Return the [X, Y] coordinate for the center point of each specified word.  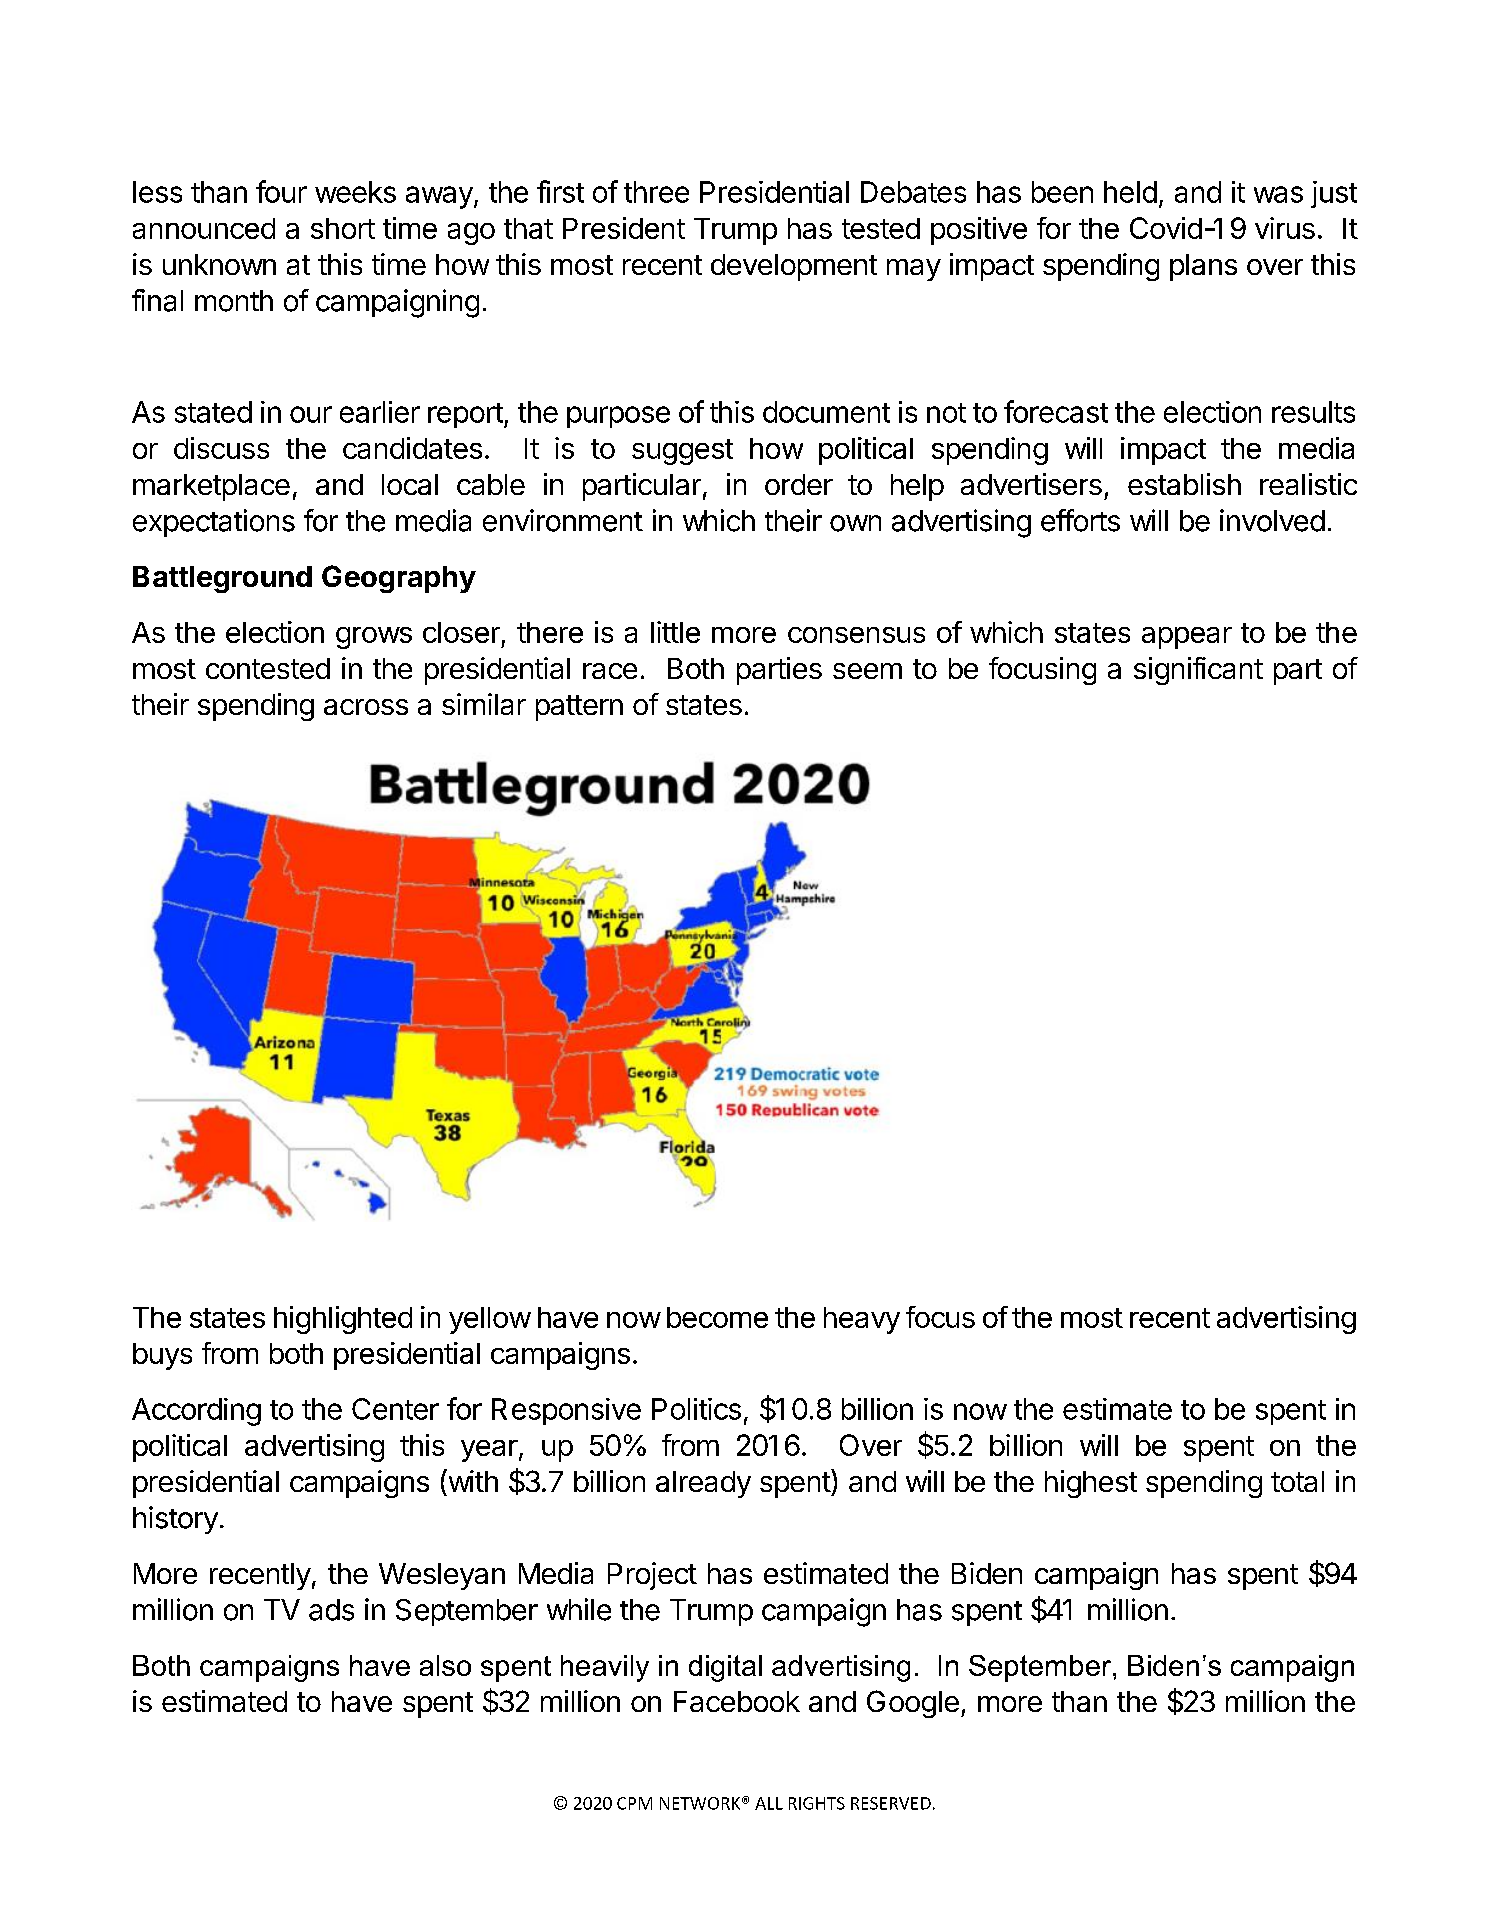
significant [1198, 671]
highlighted [343, 1320]
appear [1187, 638]
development [794, 267]
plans [1203, 267]
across [366, 707]
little [675, 632]
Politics [696, 1409]
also [445, 1665]
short [343, 228]
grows [374, 638]
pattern [579, 708]
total [1297, 1481]
